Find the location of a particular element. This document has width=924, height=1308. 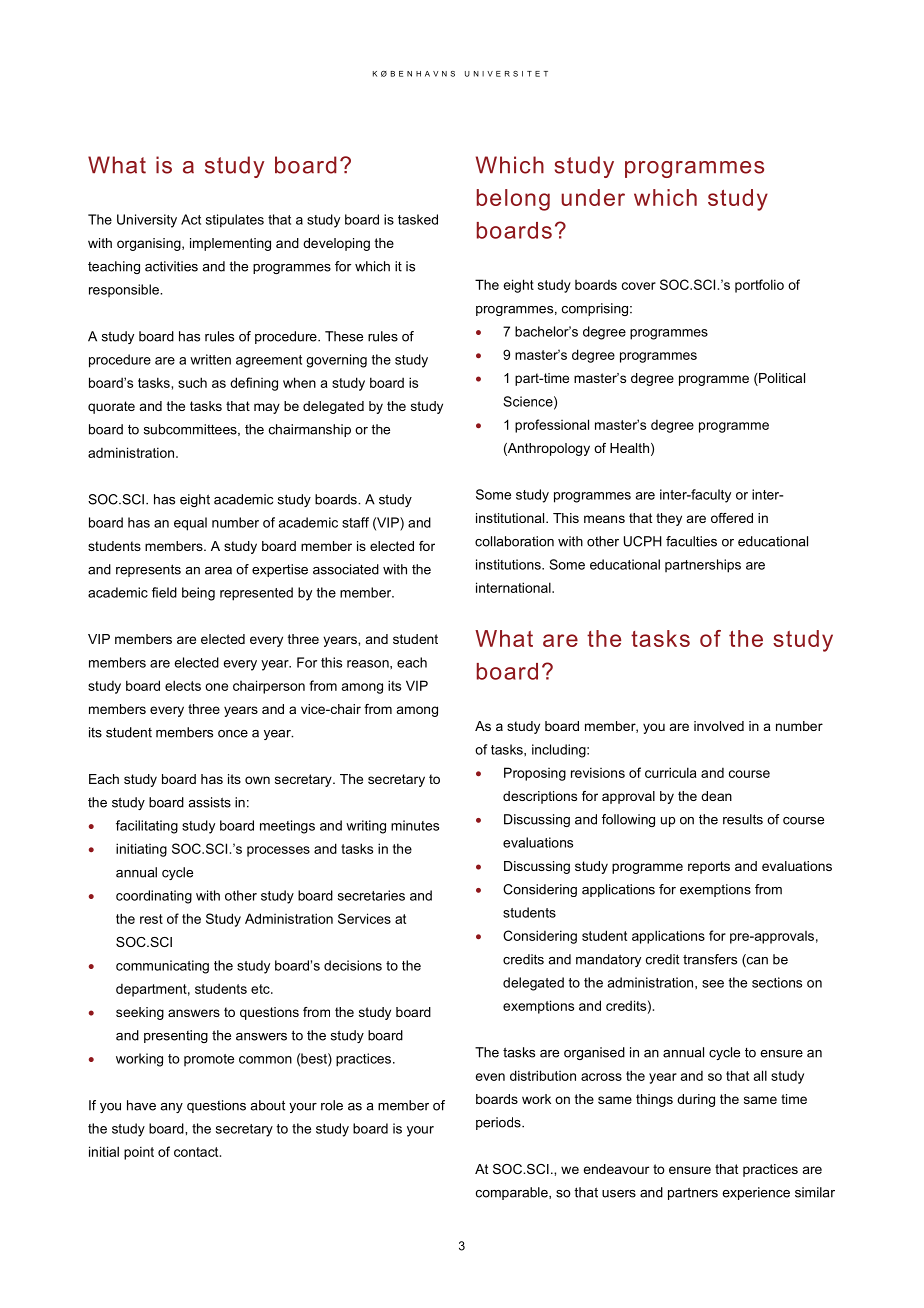

contact is located at coordinates (197, 1152).
